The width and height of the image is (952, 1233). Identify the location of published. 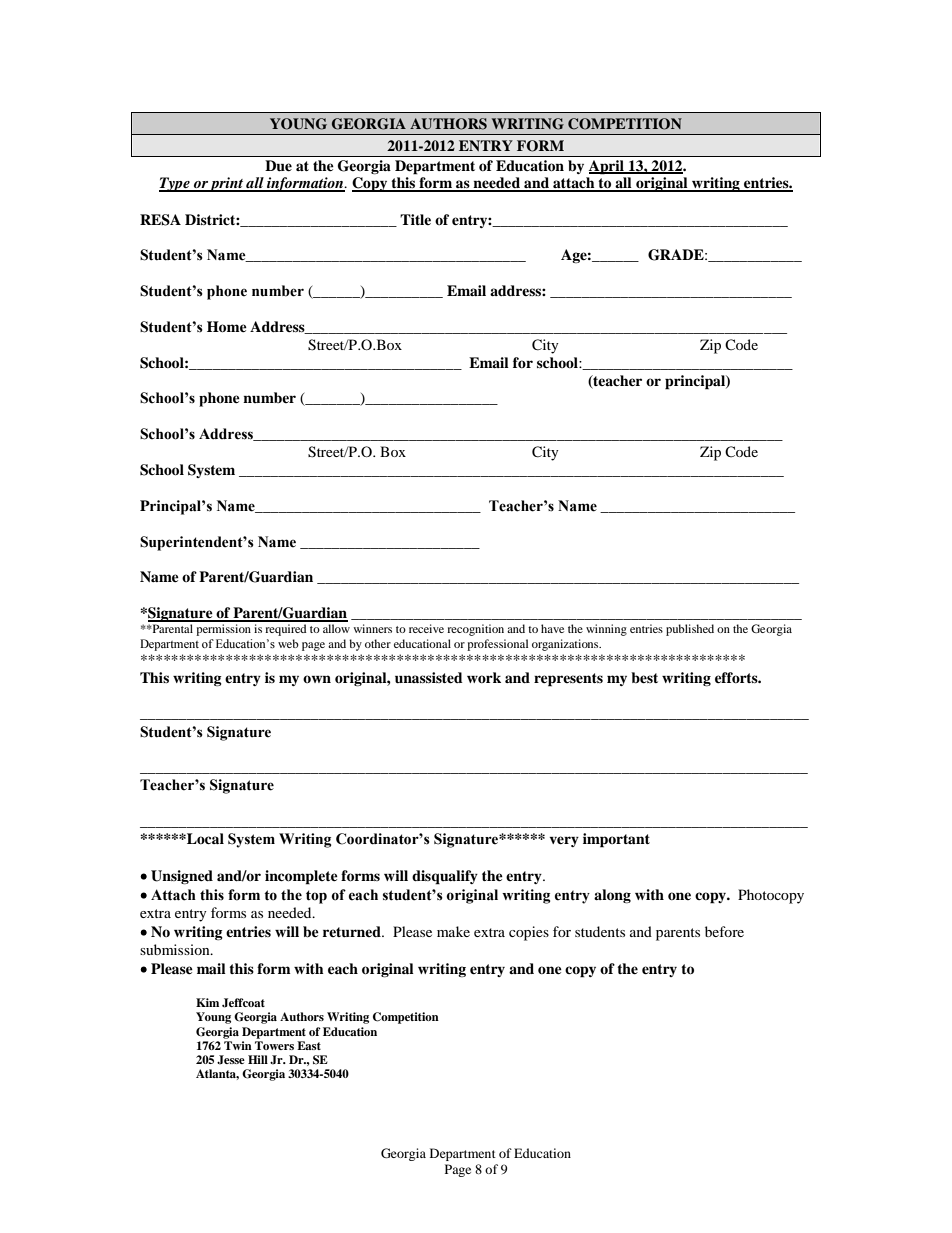
(690, 630).
